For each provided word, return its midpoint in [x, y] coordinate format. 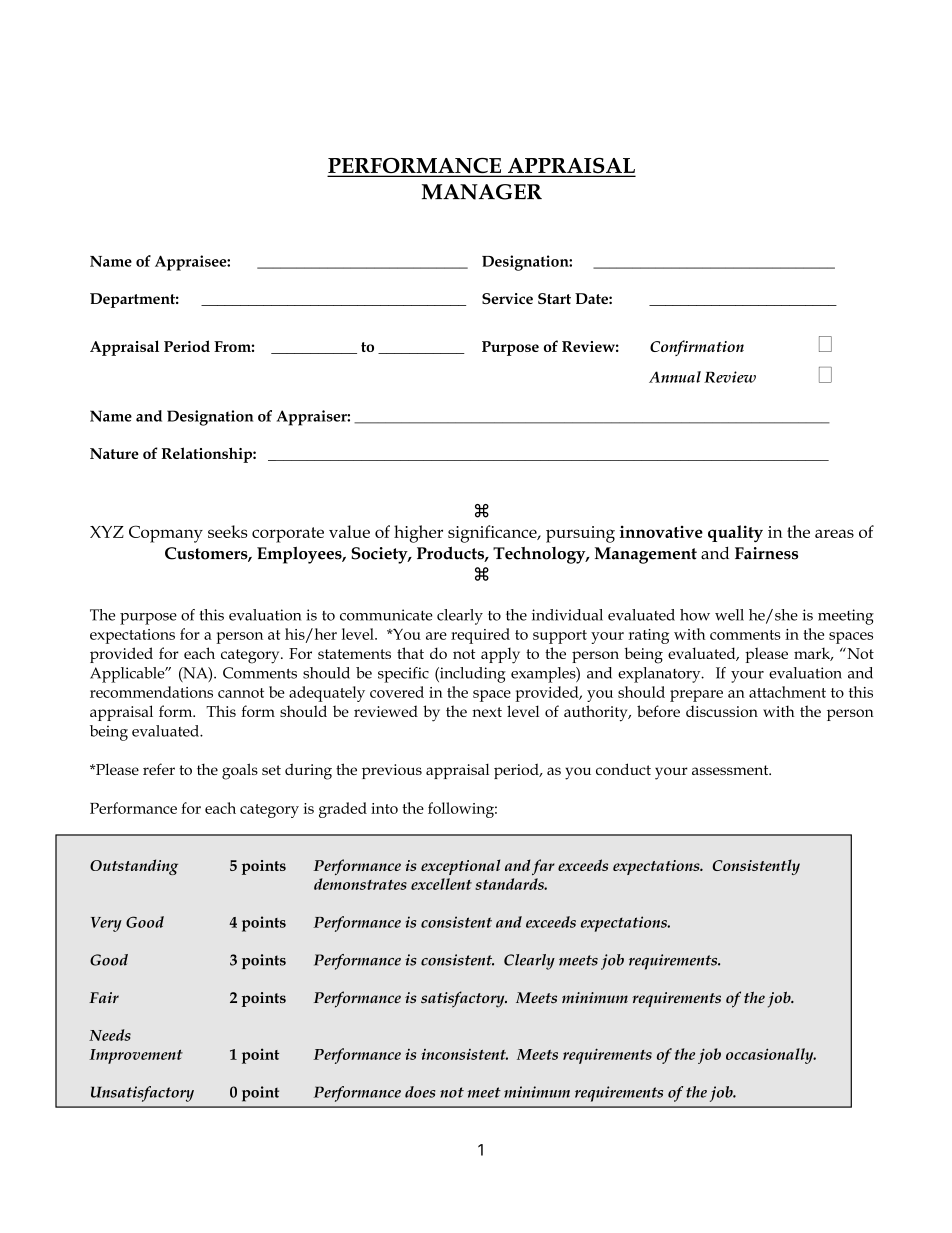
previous [392, 771]
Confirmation [697, 348]
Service [507, 298]
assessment [731, 770]
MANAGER [482, 192]
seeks [227, 531]
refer [159, 769]
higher [418, 534]
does [420, 1092]
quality [735, 533]
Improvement [136, 1056]
